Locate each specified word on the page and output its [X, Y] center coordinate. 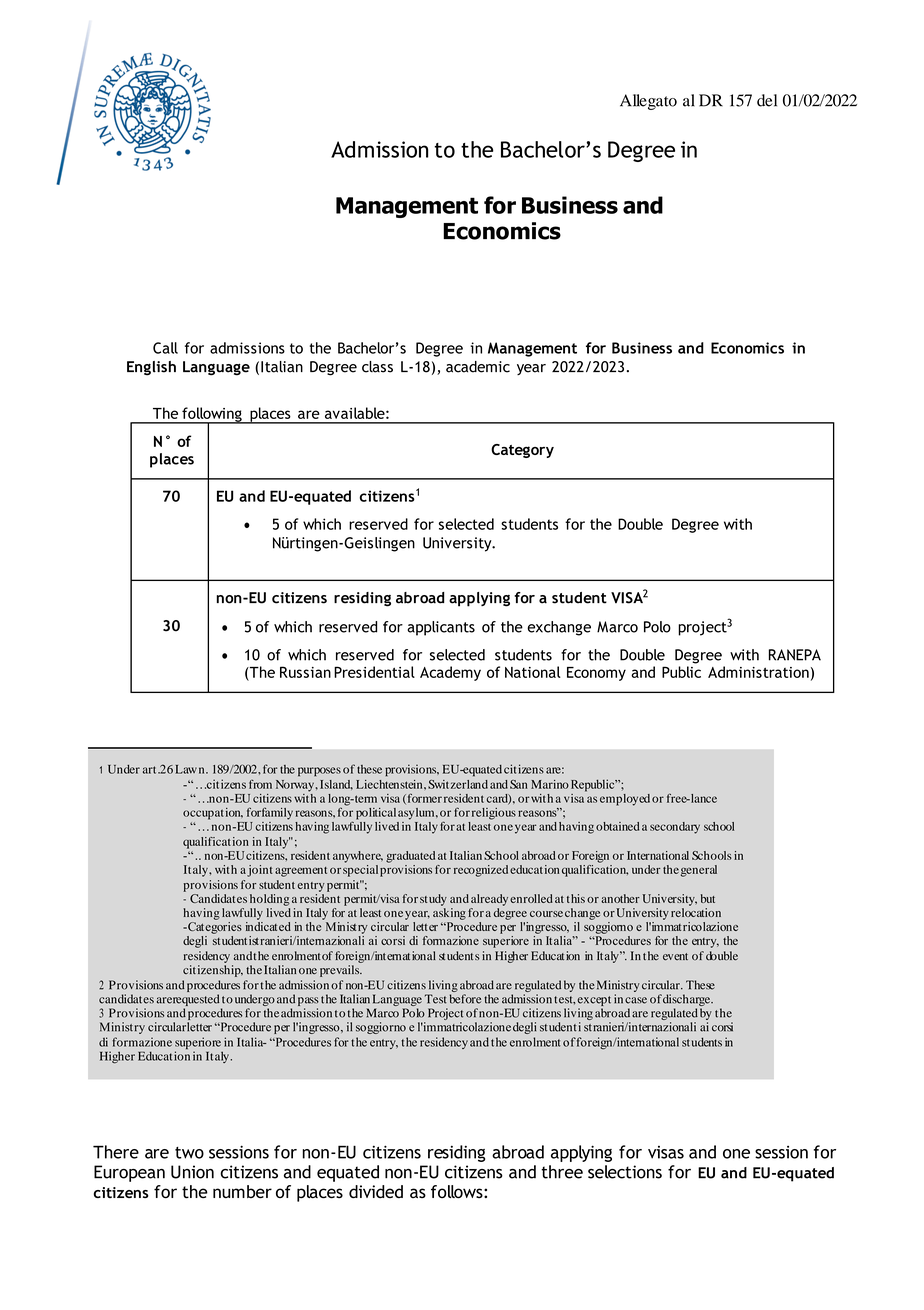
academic [478, 367]
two [189, 1153]
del [767, 100]
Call [165, 348]
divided [376, 1191]
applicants [441, 628]
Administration [758, 672]
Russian [305, 672]
